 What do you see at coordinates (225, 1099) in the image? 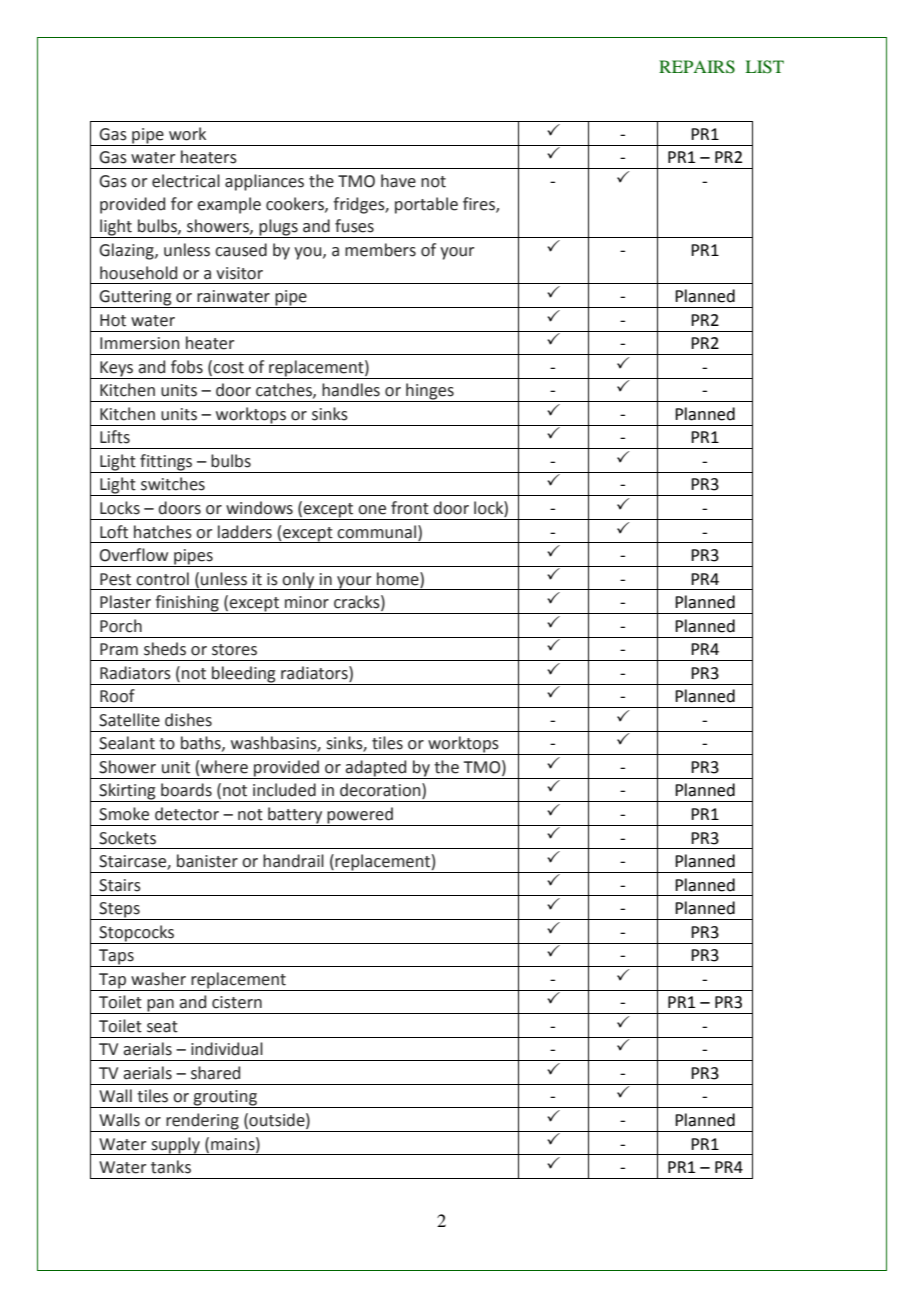
I see `grouting` at bounding box center [225, 1099].
